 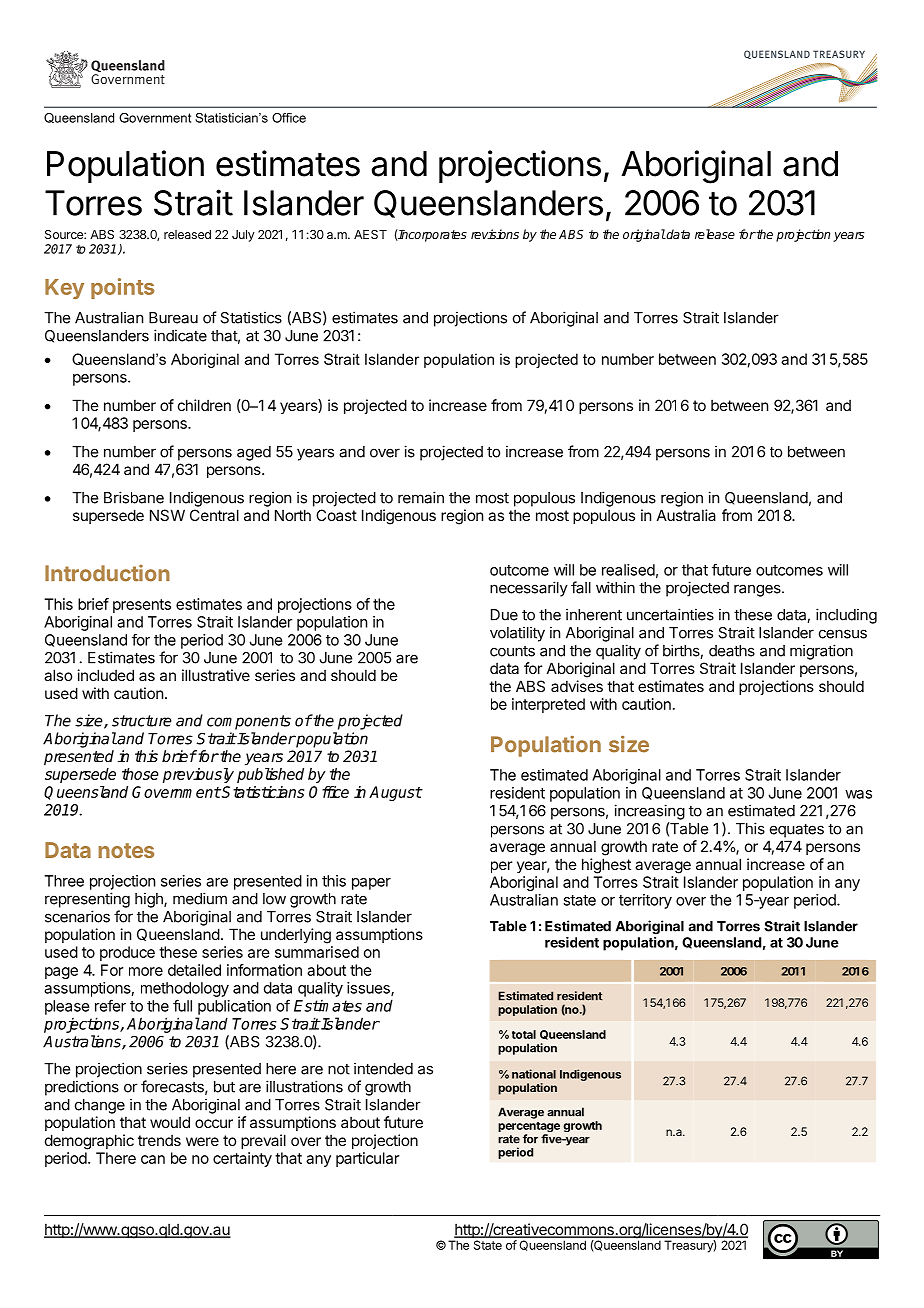 I want to click on AEST, so click(x=370, y=234).
